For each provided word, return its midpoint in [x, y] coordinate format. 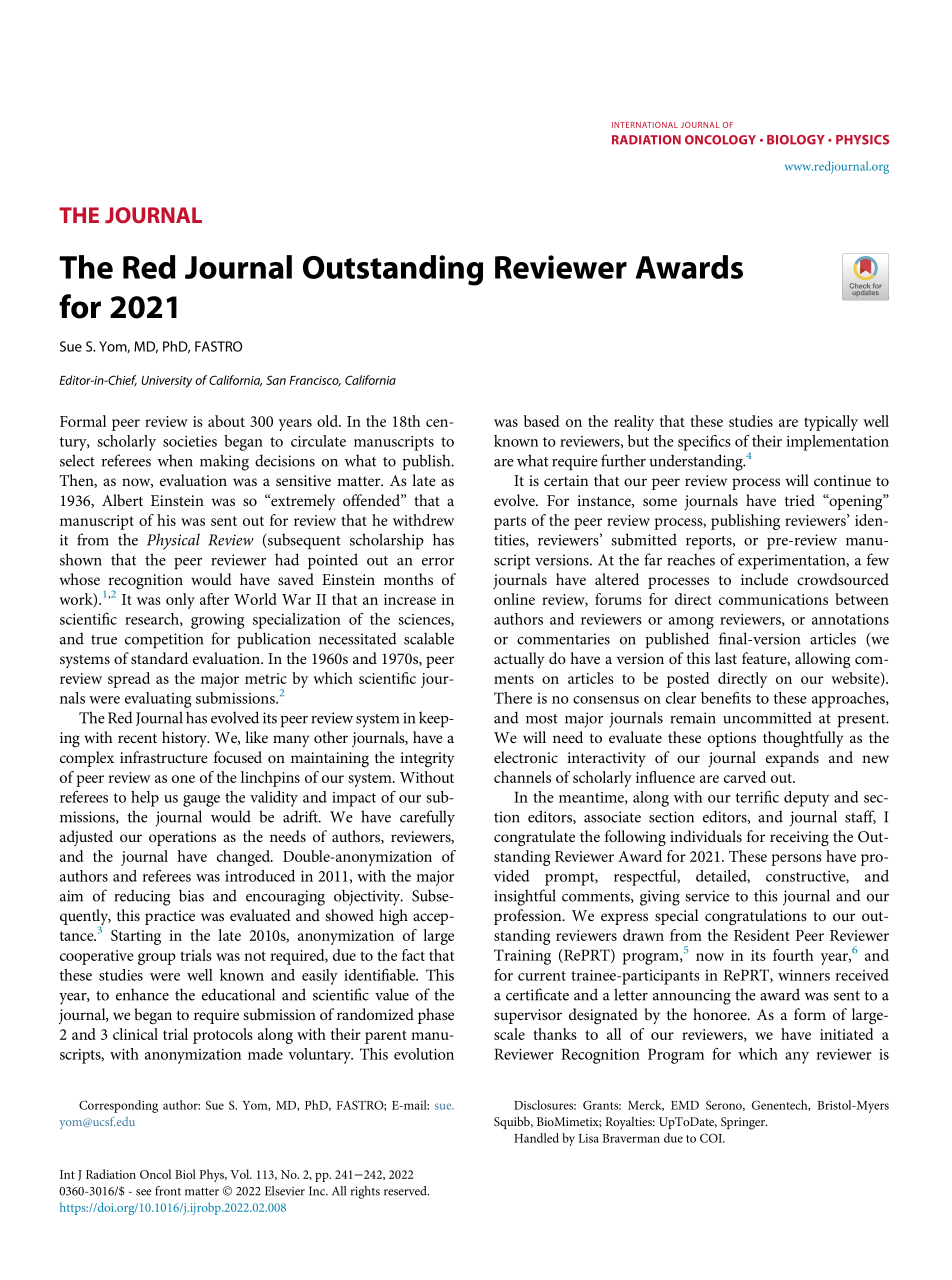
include [764, 579]
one [183, 779]
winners [804, 975]
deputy [806, 799]
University [166, 382]
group [157, 959]
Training [522, 957]
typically [831, 423]
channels [522, 777]
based [541, 421]
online [514, 599]
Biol [185, 1174]
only [180, 601]
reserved [406, 1191]
